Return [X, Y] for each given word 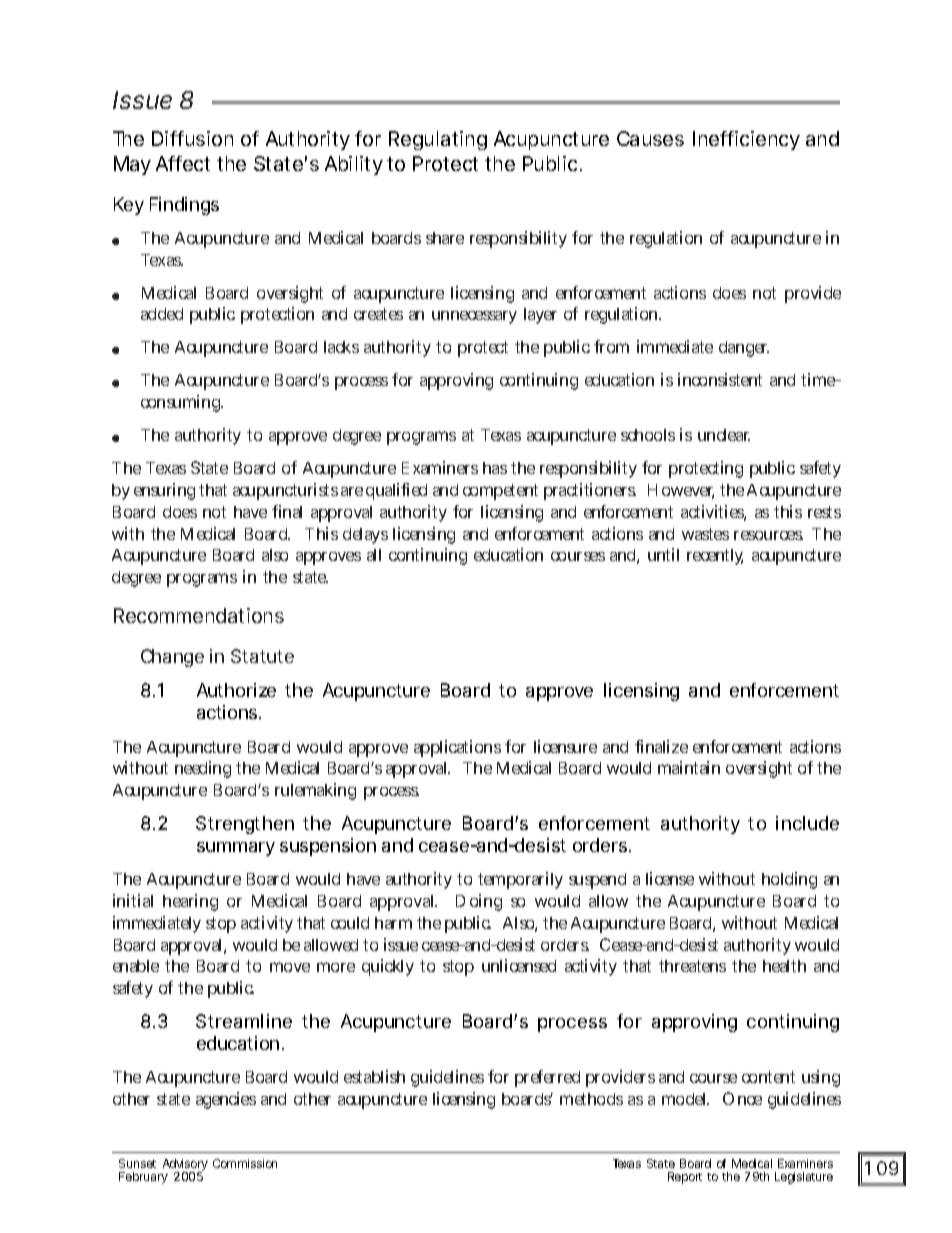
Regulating [438, 140]
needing [203, 769]
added [162, 314]
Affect [183, 163]
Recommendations [199, 615]
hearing [190, 902]
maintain [689, 767]
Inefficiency [746, 140]
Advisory [185, 1166]
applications [457, 748]
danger [744, 349]
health [784, 966]
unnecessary [474, 317]
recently [715, 557]
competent [500, 492]
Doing [479, 902]
